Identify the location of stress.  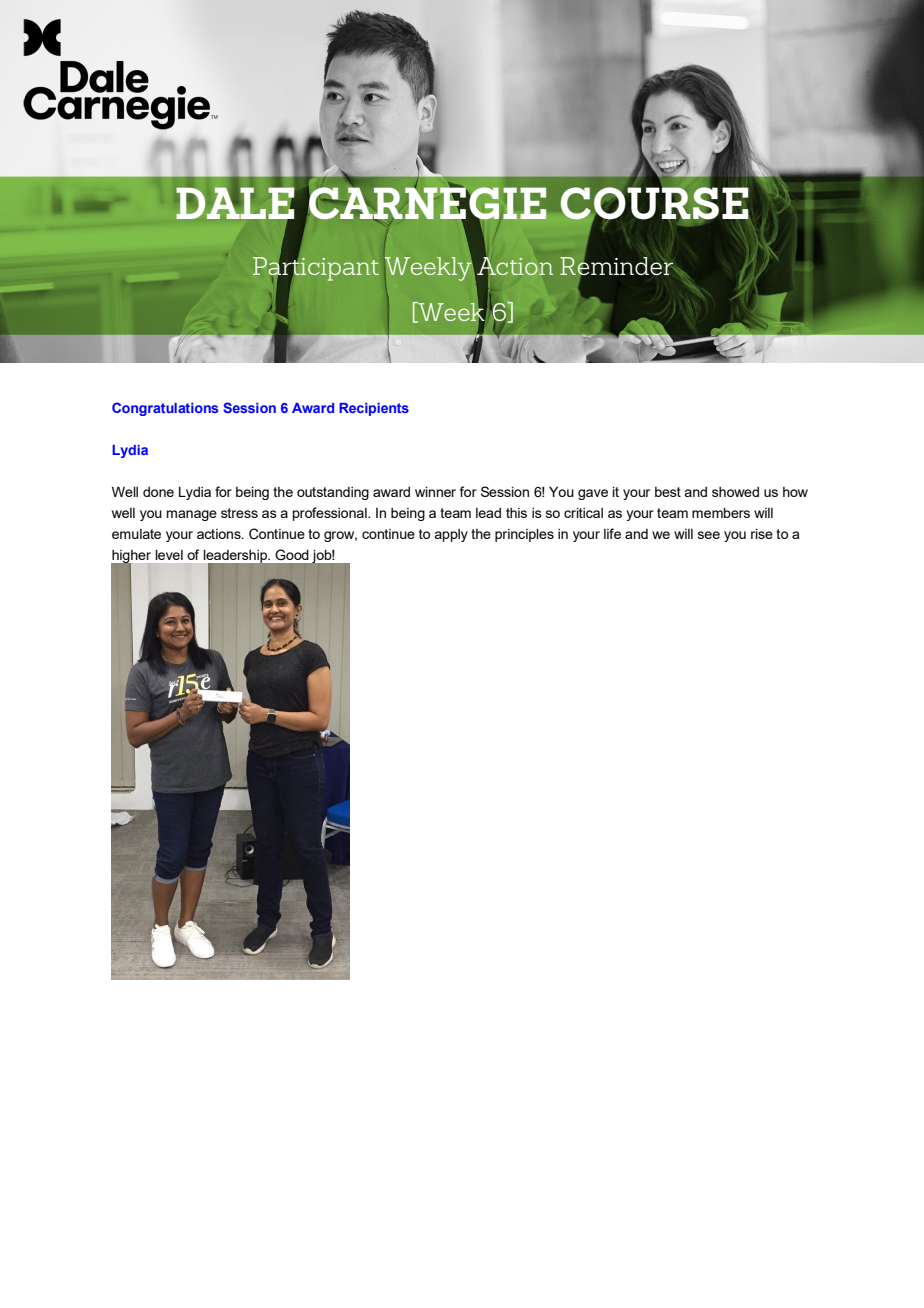
(239, 513).
